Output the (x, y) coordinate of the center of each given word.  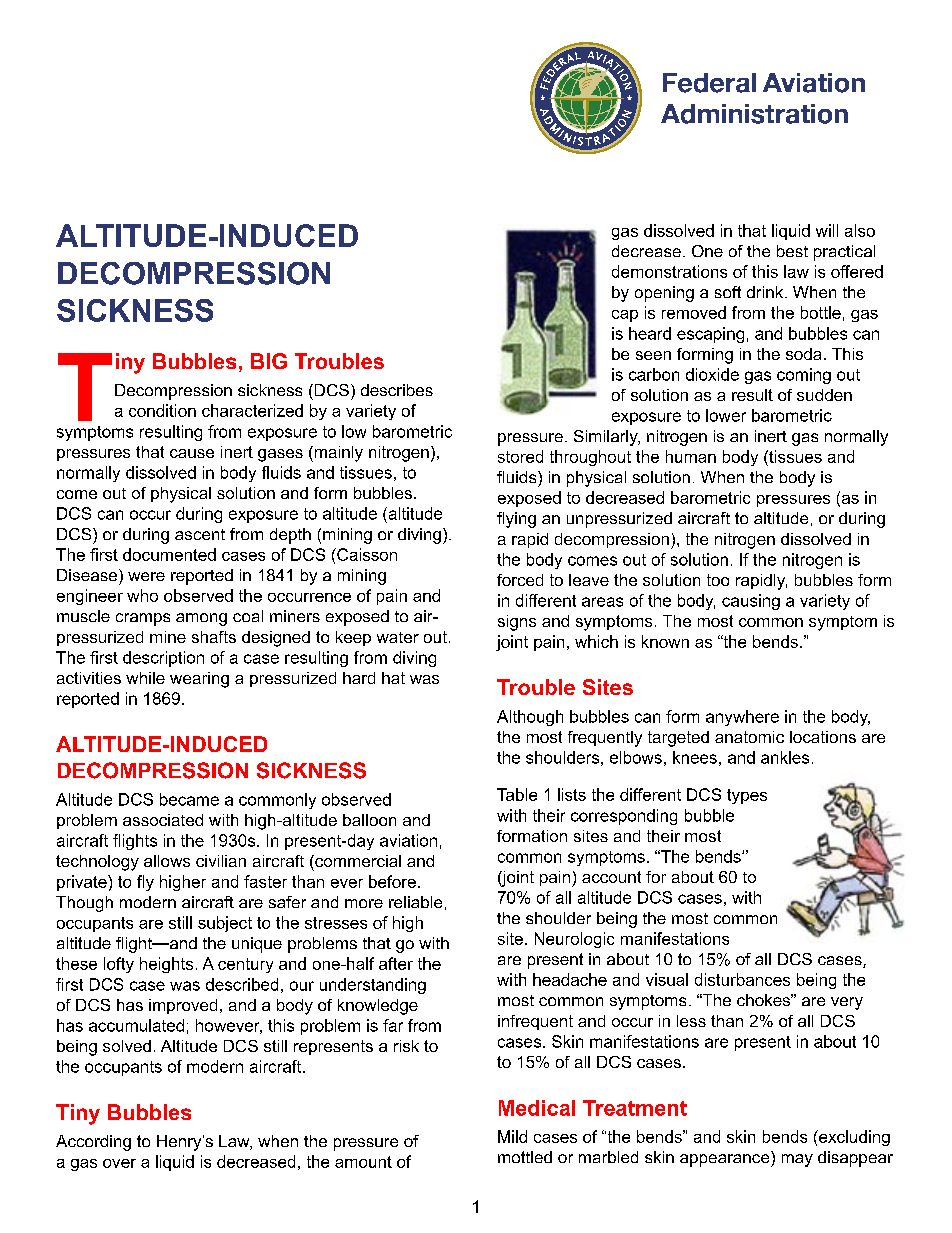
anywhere (742, 718)
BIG (269, 361)
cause (192, 453)
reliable (415, 902)
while (145, 678)
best (792, 251)
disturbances (742, 979)
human (691, 456)
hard (359, 678)
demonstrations (669, 271)
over (119, 1163)
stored (520, 456)
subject (225, 924)
